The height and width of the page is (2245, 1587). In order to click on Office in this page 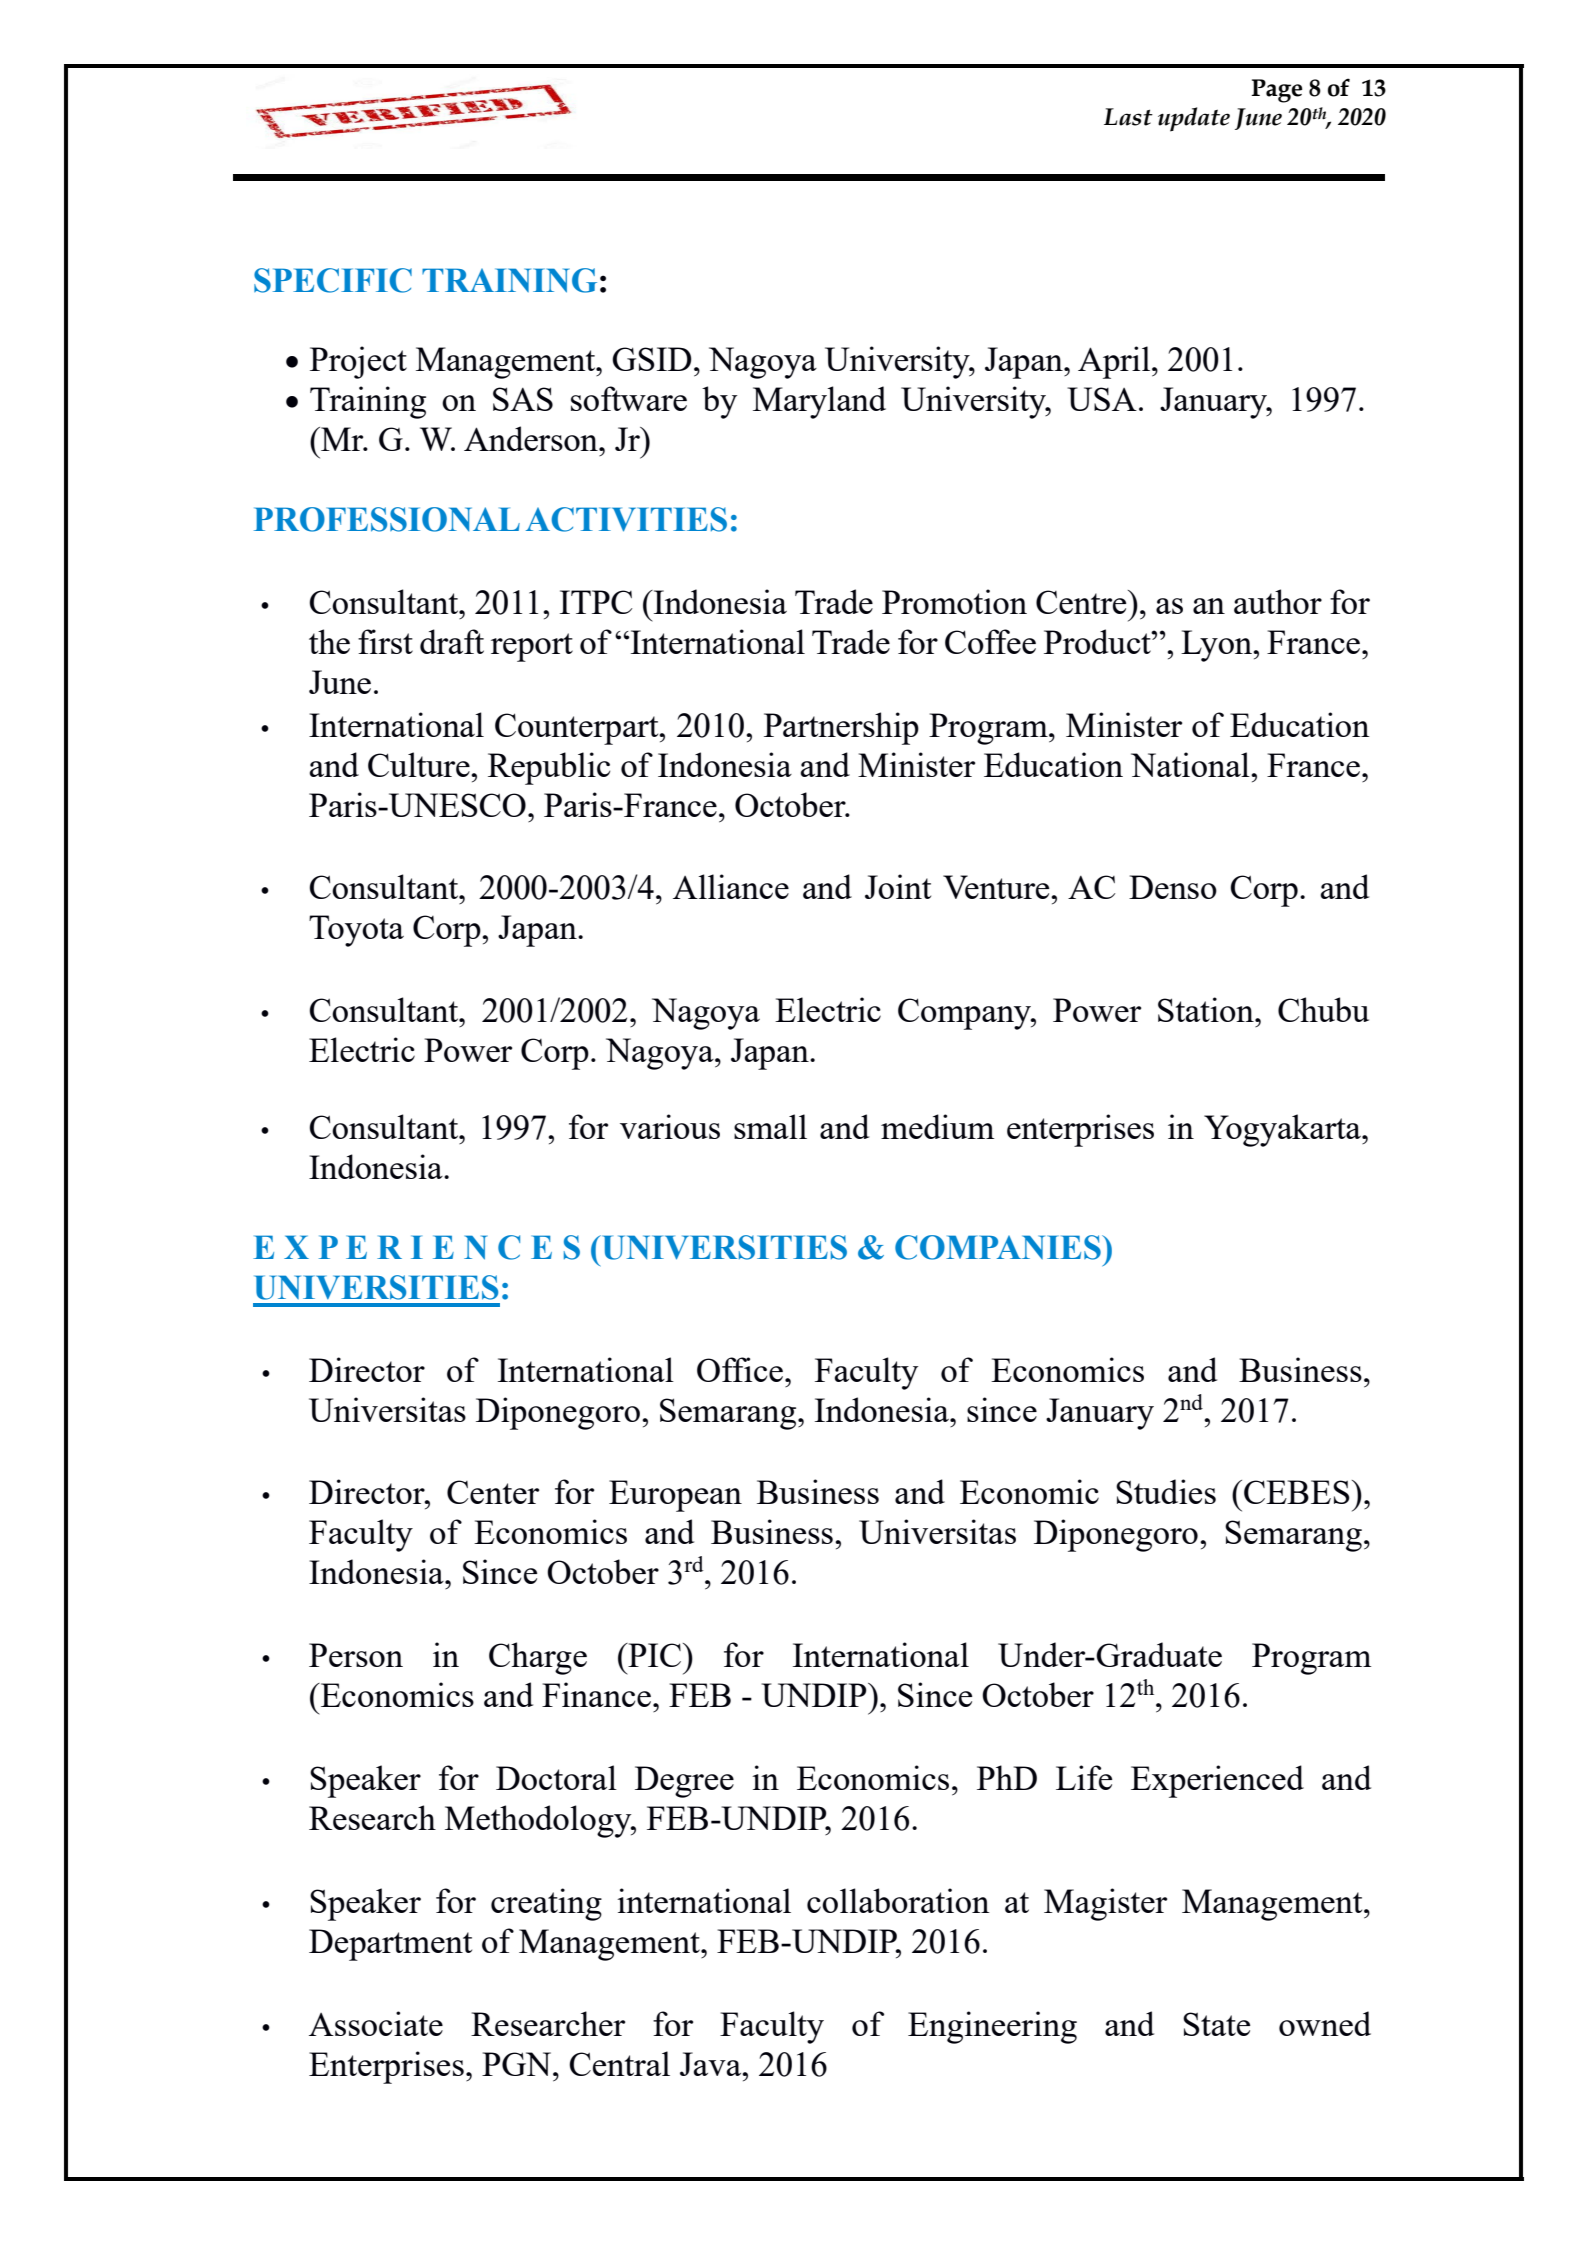, I will do `click(740, 1369)`.
